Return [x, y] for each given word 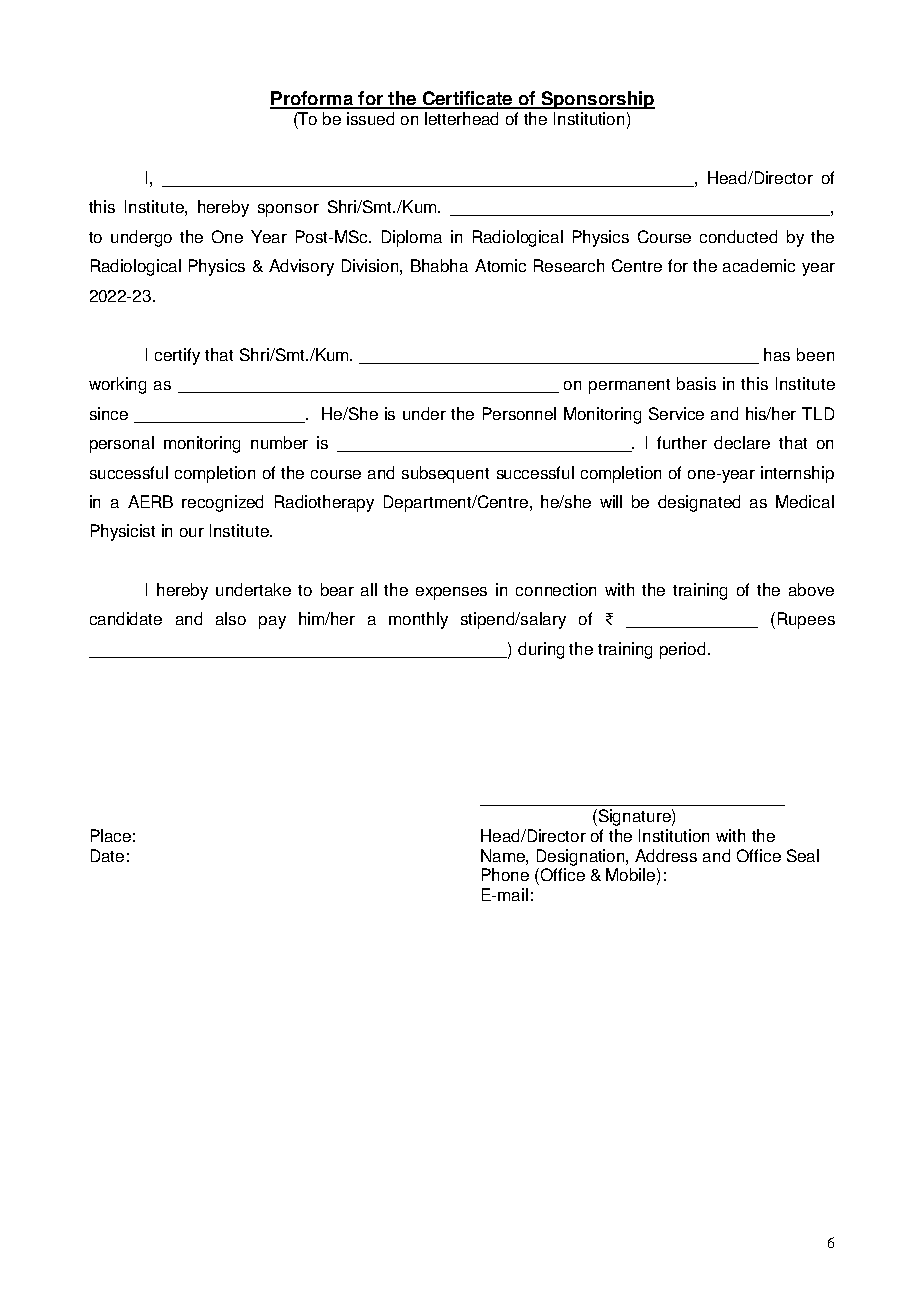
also [231, 618]
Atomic [500, 265]
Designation [582, 857]
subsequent [445, 474]
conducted [738, 236]
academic [759, 265]
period [682, 650]
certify [177, 356]
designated [699, 503]
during [541, 650]
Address [666, 855]
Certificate [467, 99]
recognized [222, 503]
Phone [505, 874]
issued [370, 118]
